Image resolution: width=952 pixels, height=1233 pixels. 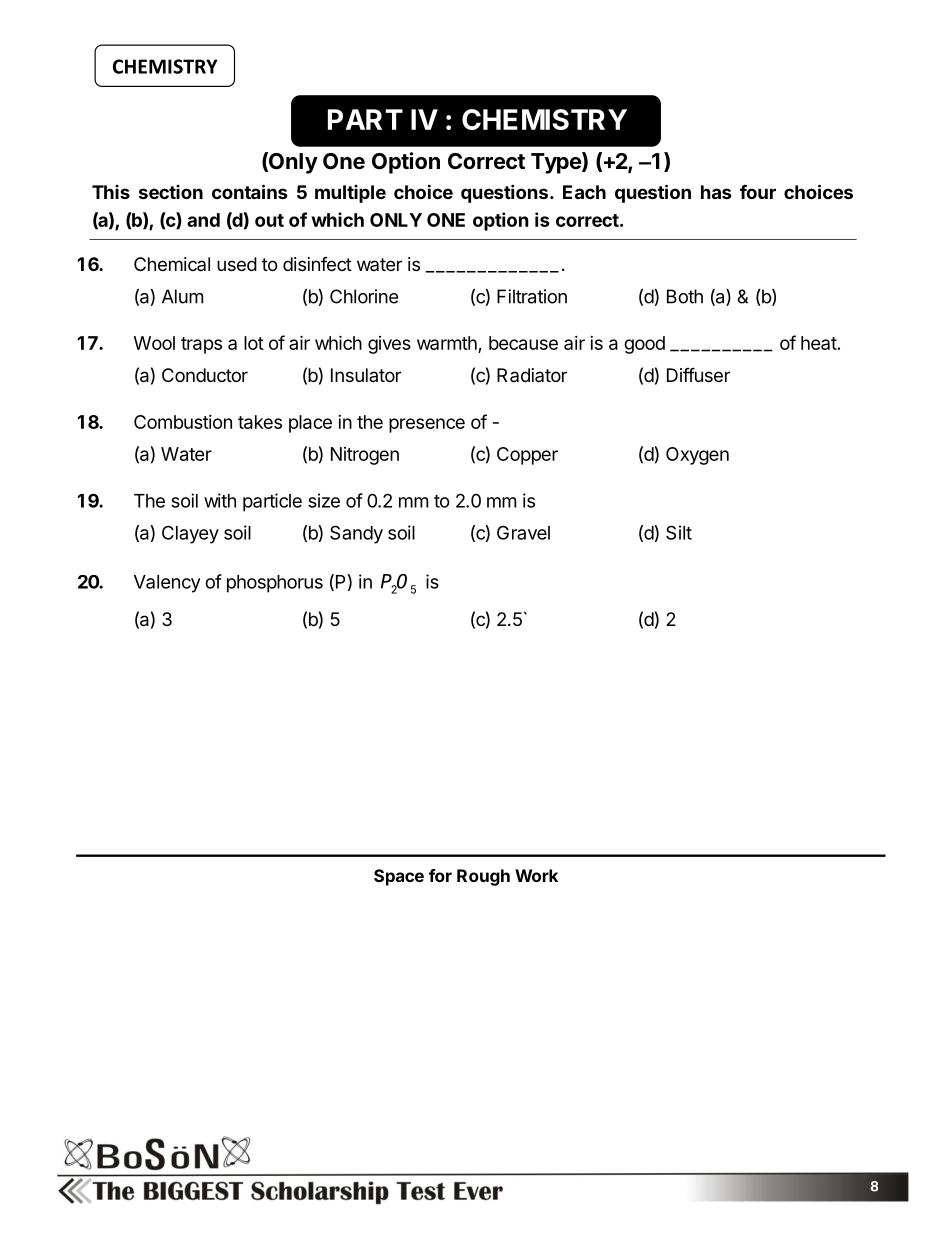 What do you see at coordinates (171, 192) in the screenshot?
I see `section` at bounding box center [171, 192].
